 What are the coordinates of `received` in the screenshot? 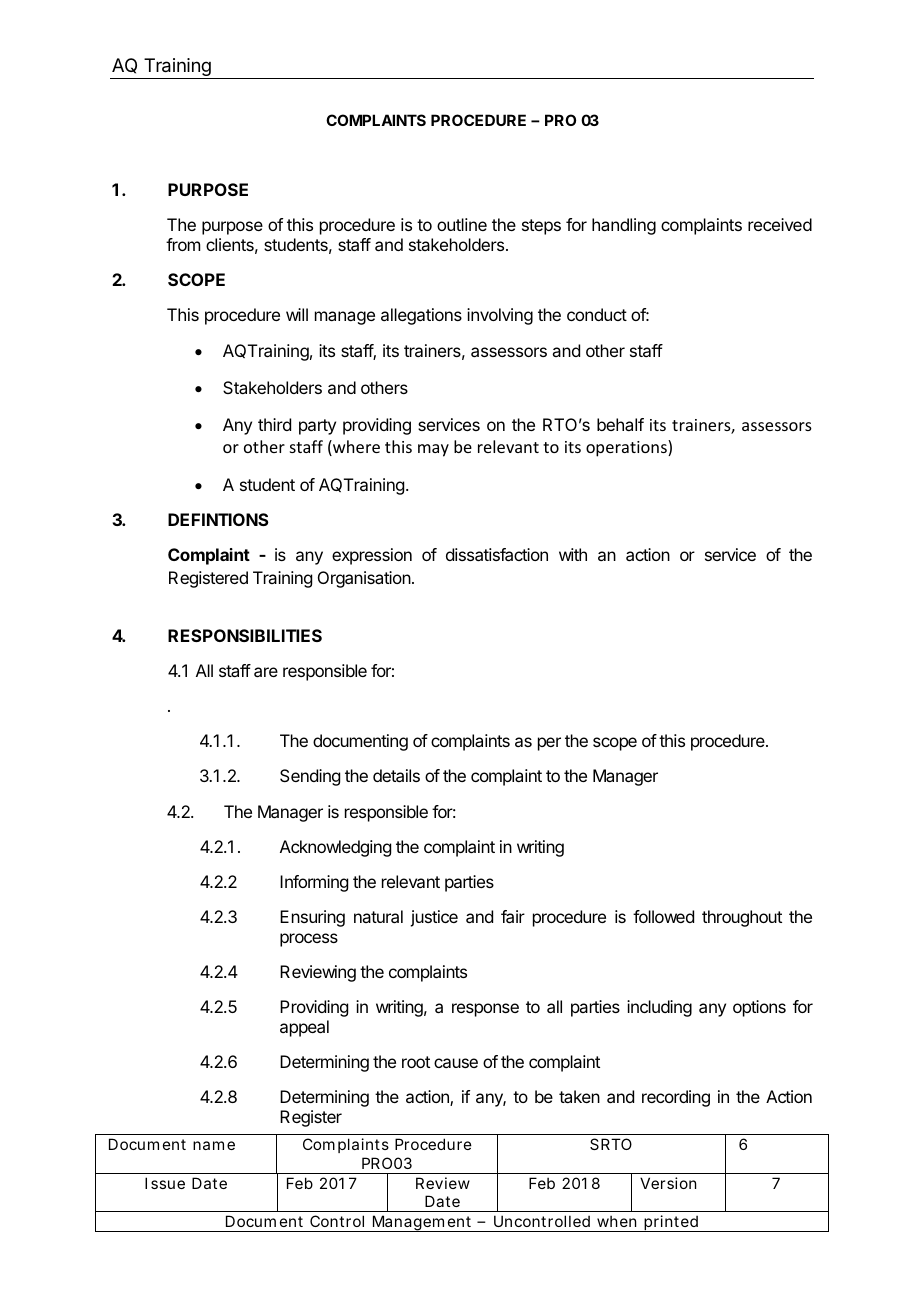 It's located at (780, 224).
